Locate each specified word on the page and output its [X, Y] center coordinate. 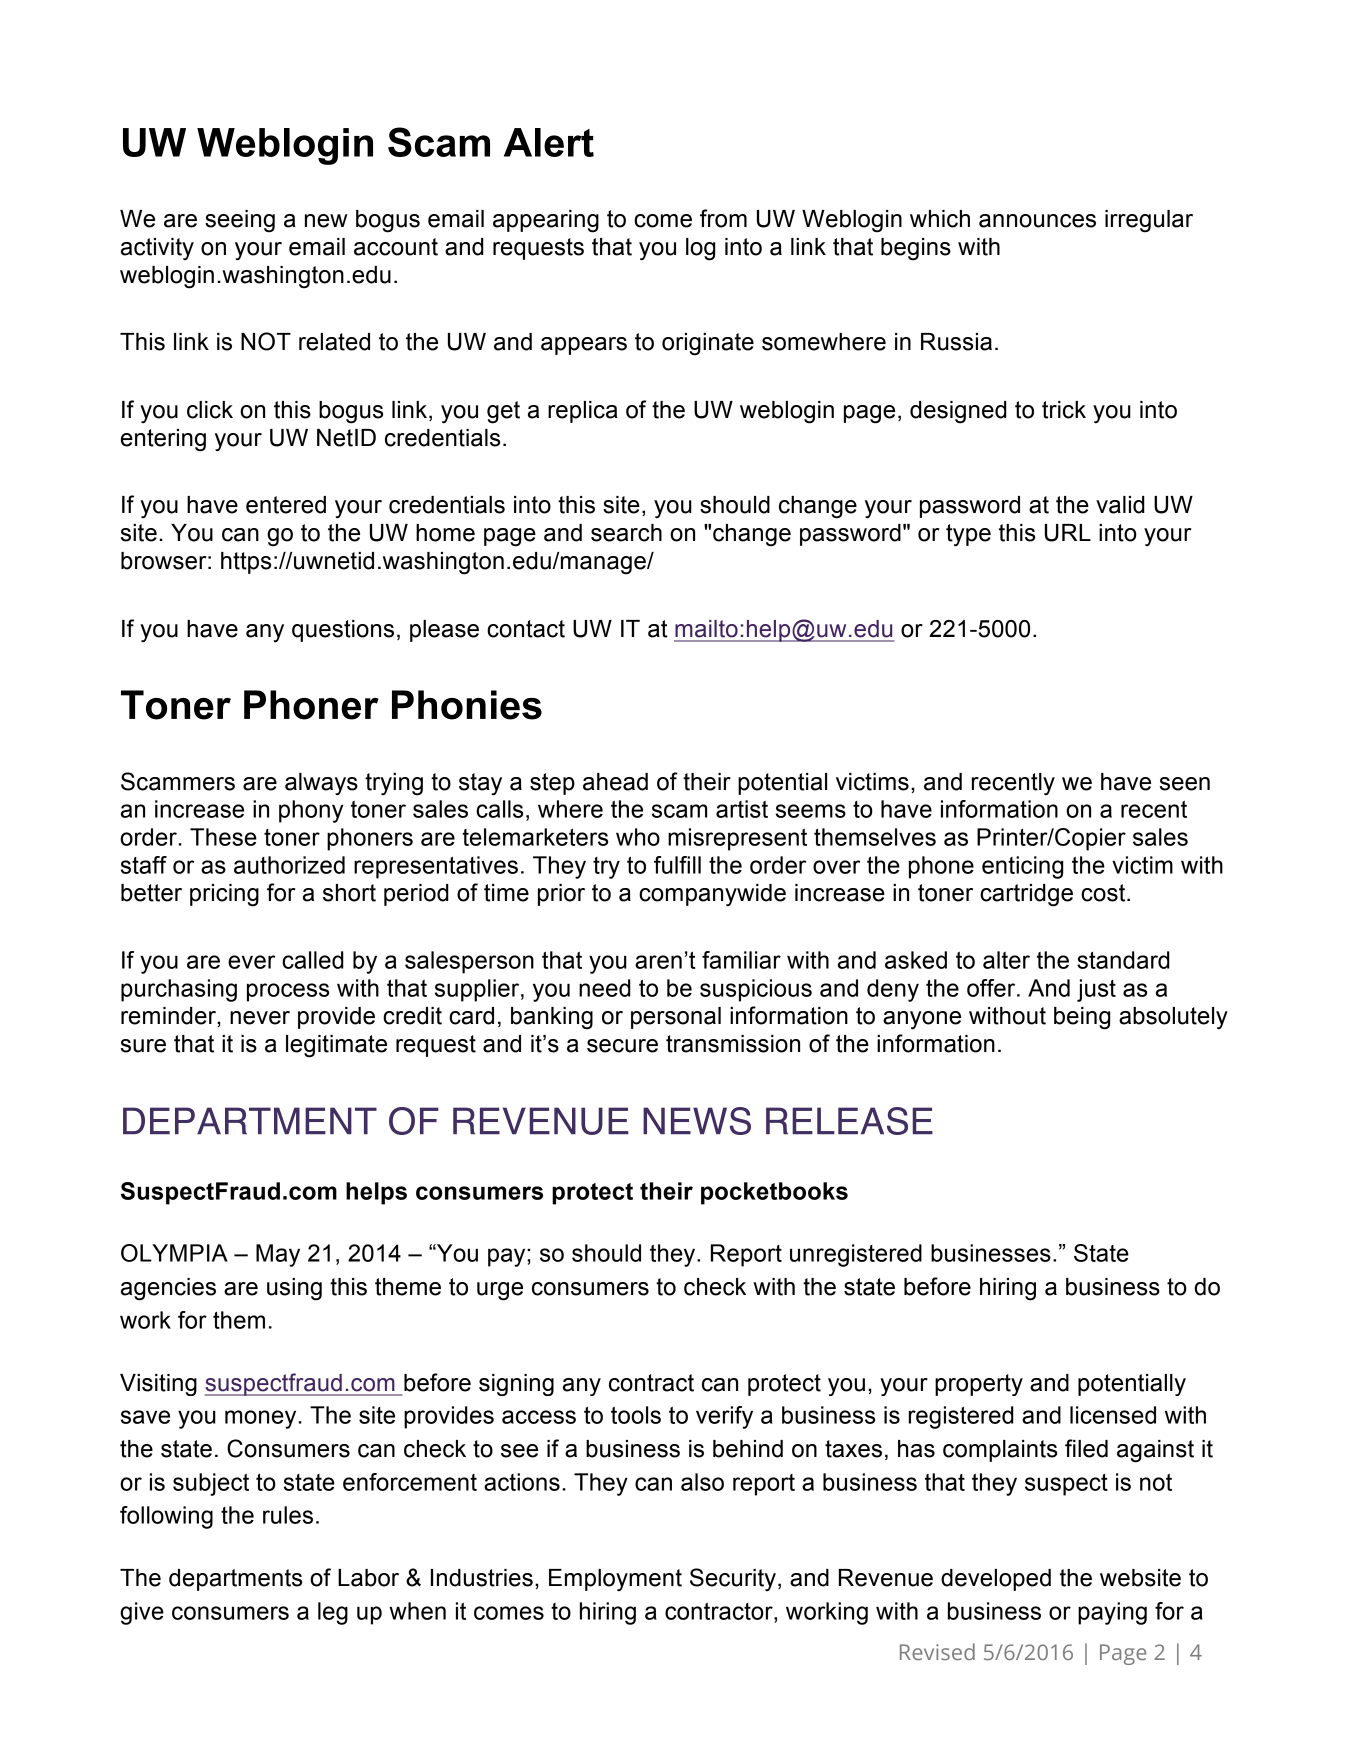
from [723, 218]
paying [1112, 1613]
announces [1037, 221]
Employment [615, 1580]
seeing [240, 221]
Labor [368, 1578]
